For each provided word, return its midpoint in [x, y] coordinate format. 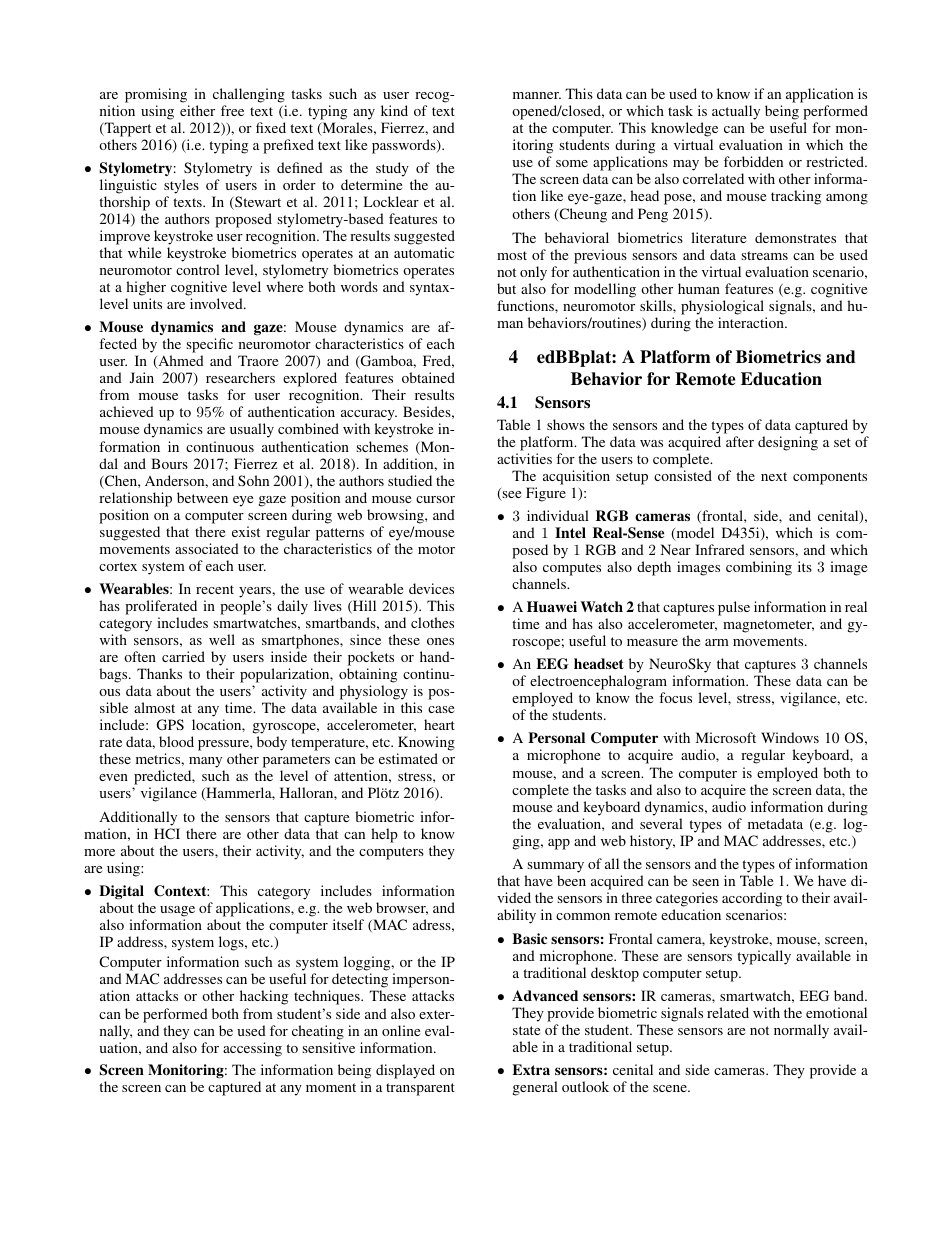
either [197, 110]
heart [439, 724]
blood [176, 741]
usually [252, 430]
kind [394, 110]
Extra [531, 1069]
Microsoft [726, 737]
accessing [252, 1049]
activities [524, 458]
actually [736, 112]
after [740, 441]
